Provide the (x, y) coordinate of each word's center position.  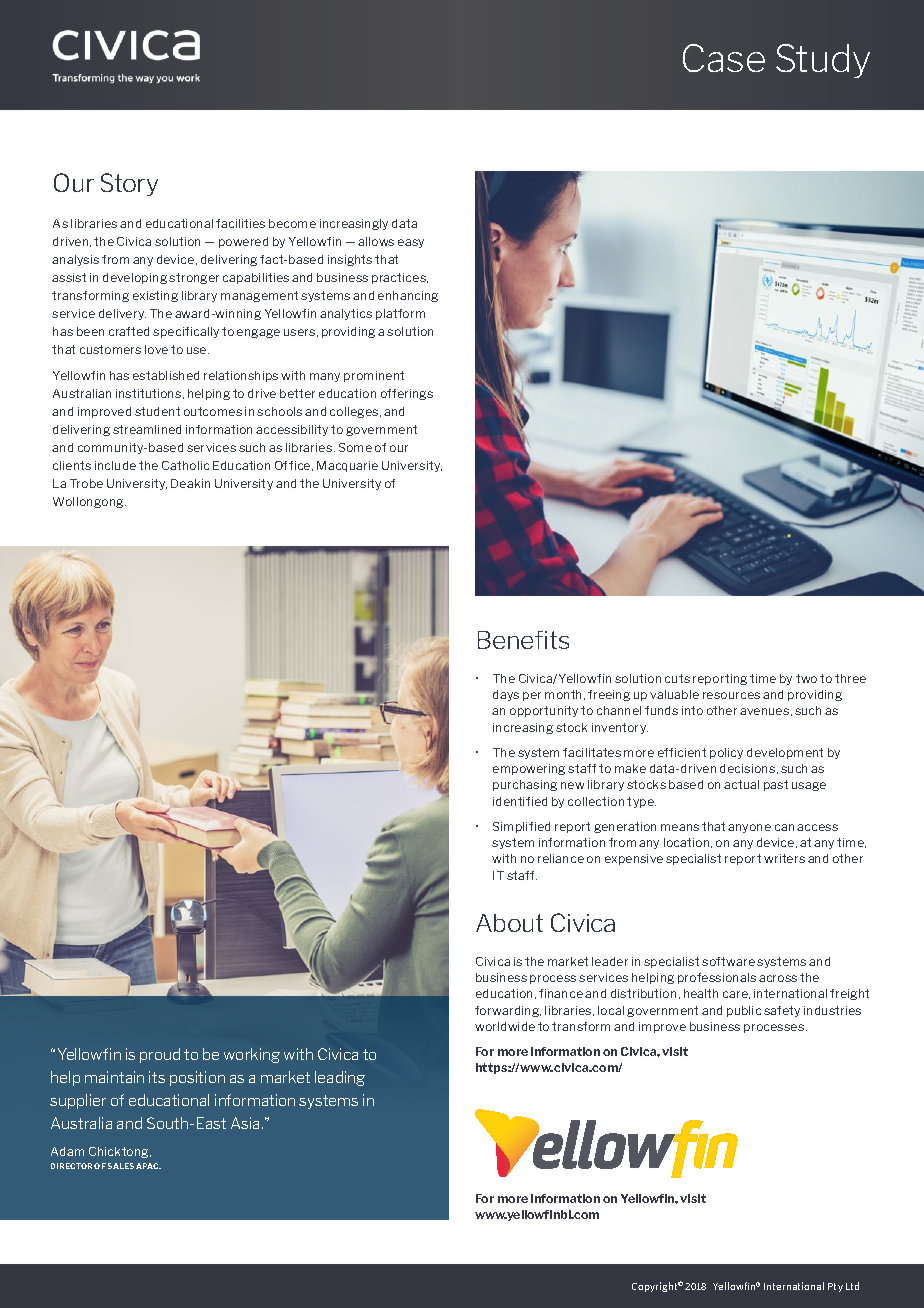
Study (823, 61)
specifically (186, 332)
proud (160, 1055)
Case (724, 58)
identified (520, 801)
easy (411, 243)
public (744, 1011)
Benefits (523, 640)
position (197, 1078)
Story (129, 184)
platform (400, 314)
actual (741, 784)
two (806, 678)
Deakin (190, 483)
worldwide (505, 1026)
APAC (148, 1166)
